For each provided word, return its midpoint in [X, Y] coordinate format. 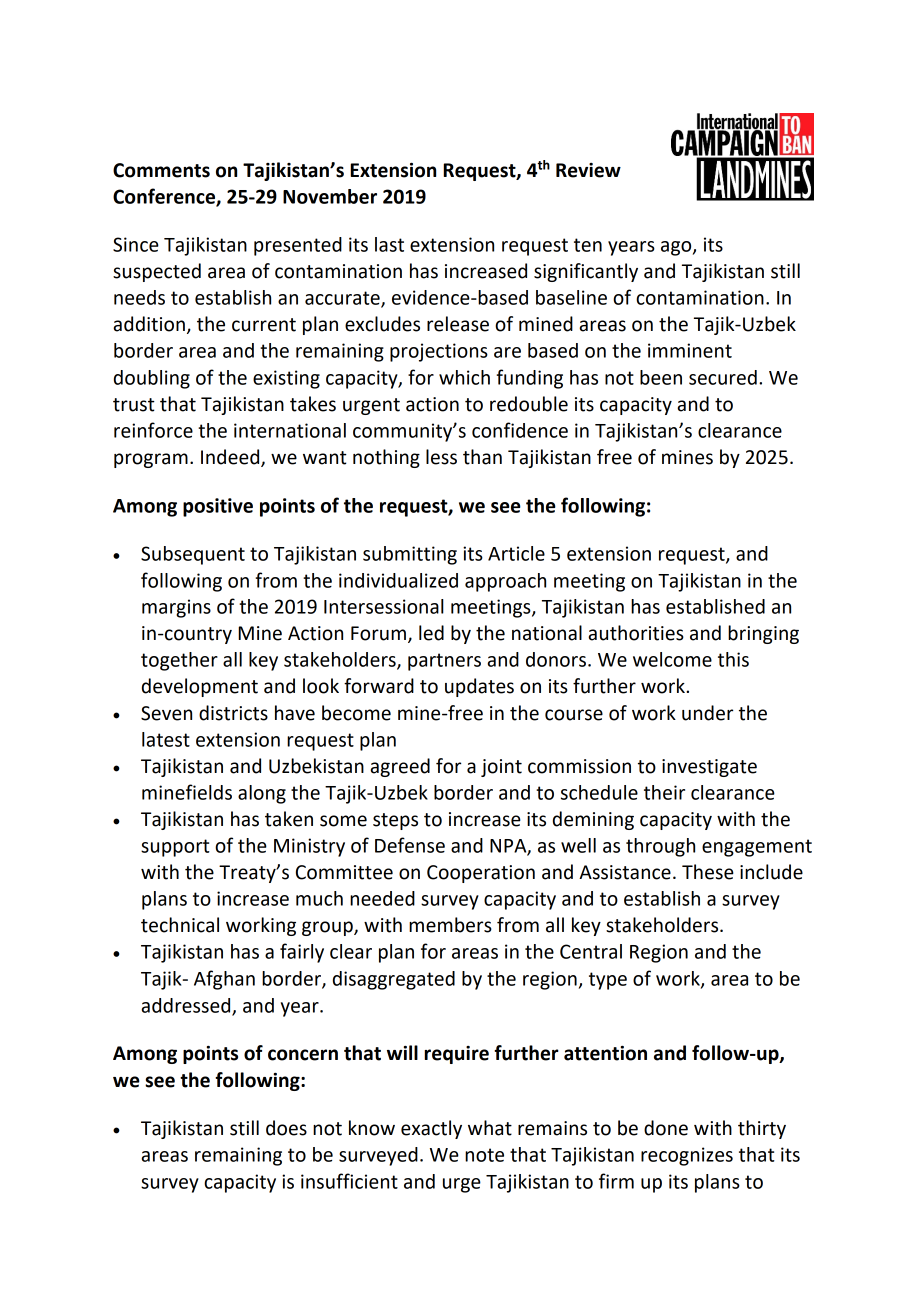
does [286, 1128]
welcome [672, 659]
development [200, 687]
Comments [161, 170]
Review [588, 170]
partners [444, 662]
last [389, 244]
